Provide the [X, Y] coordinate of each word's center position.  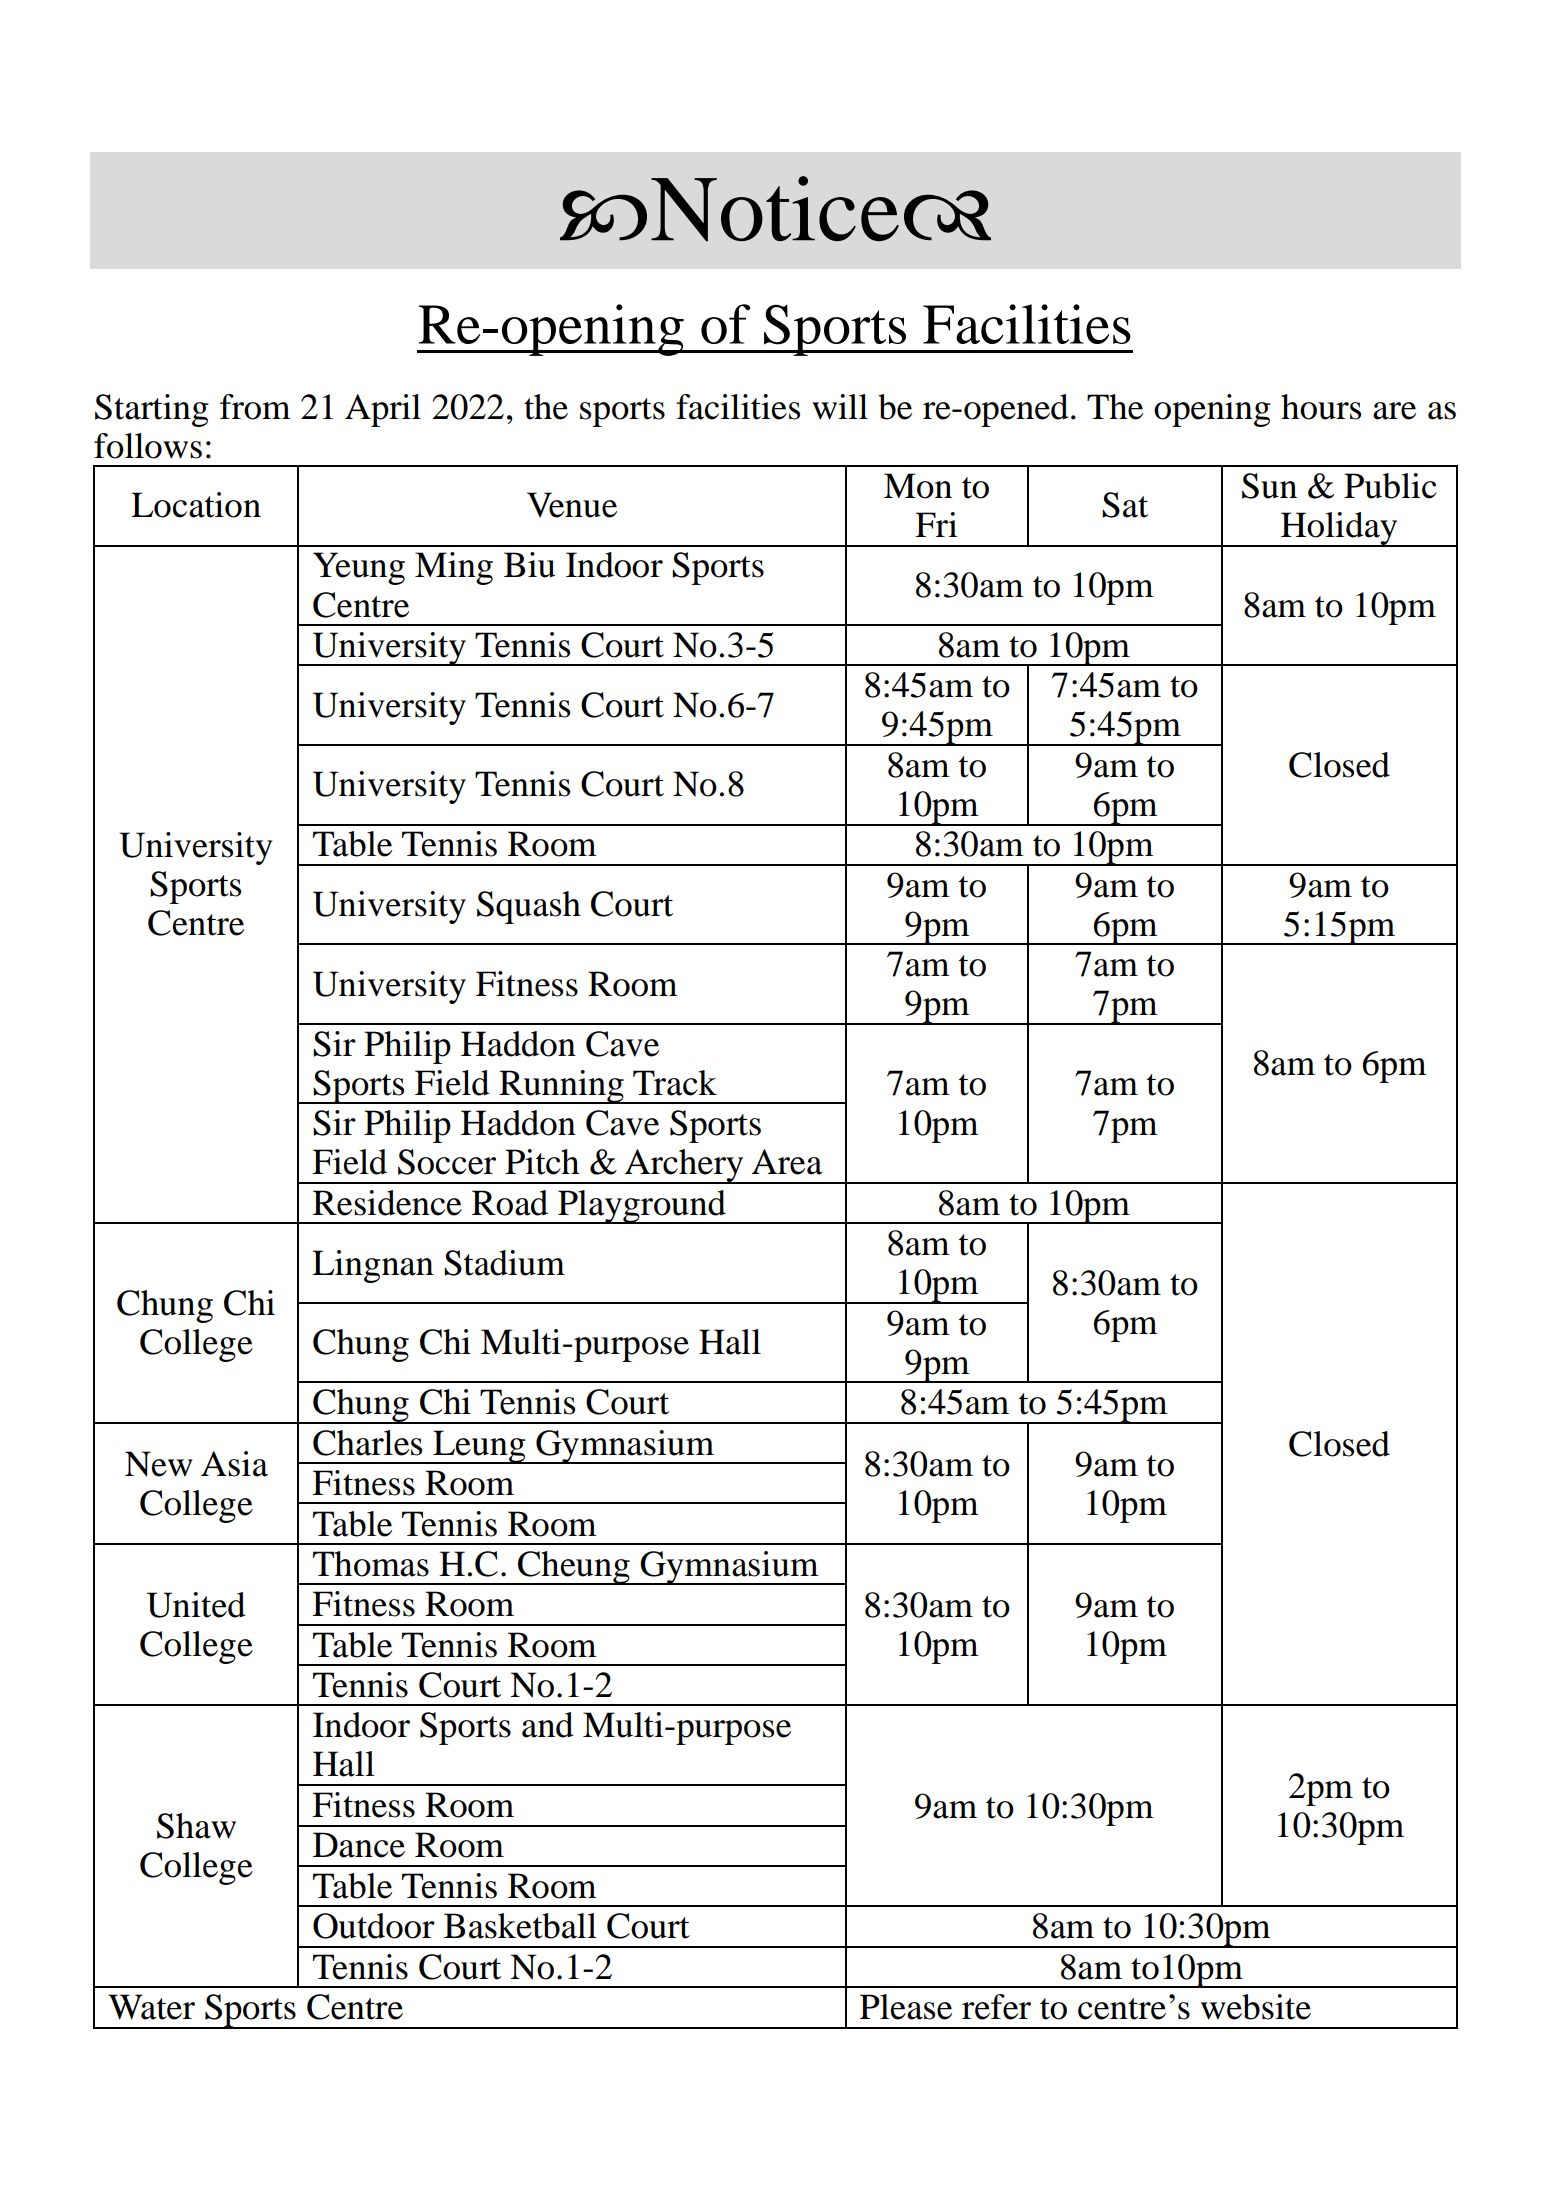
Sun [1269, 486]
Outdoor [374, 1926]
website [1256, 2007]
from [255, 407]
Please [906, 2007]
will [840, 407]
